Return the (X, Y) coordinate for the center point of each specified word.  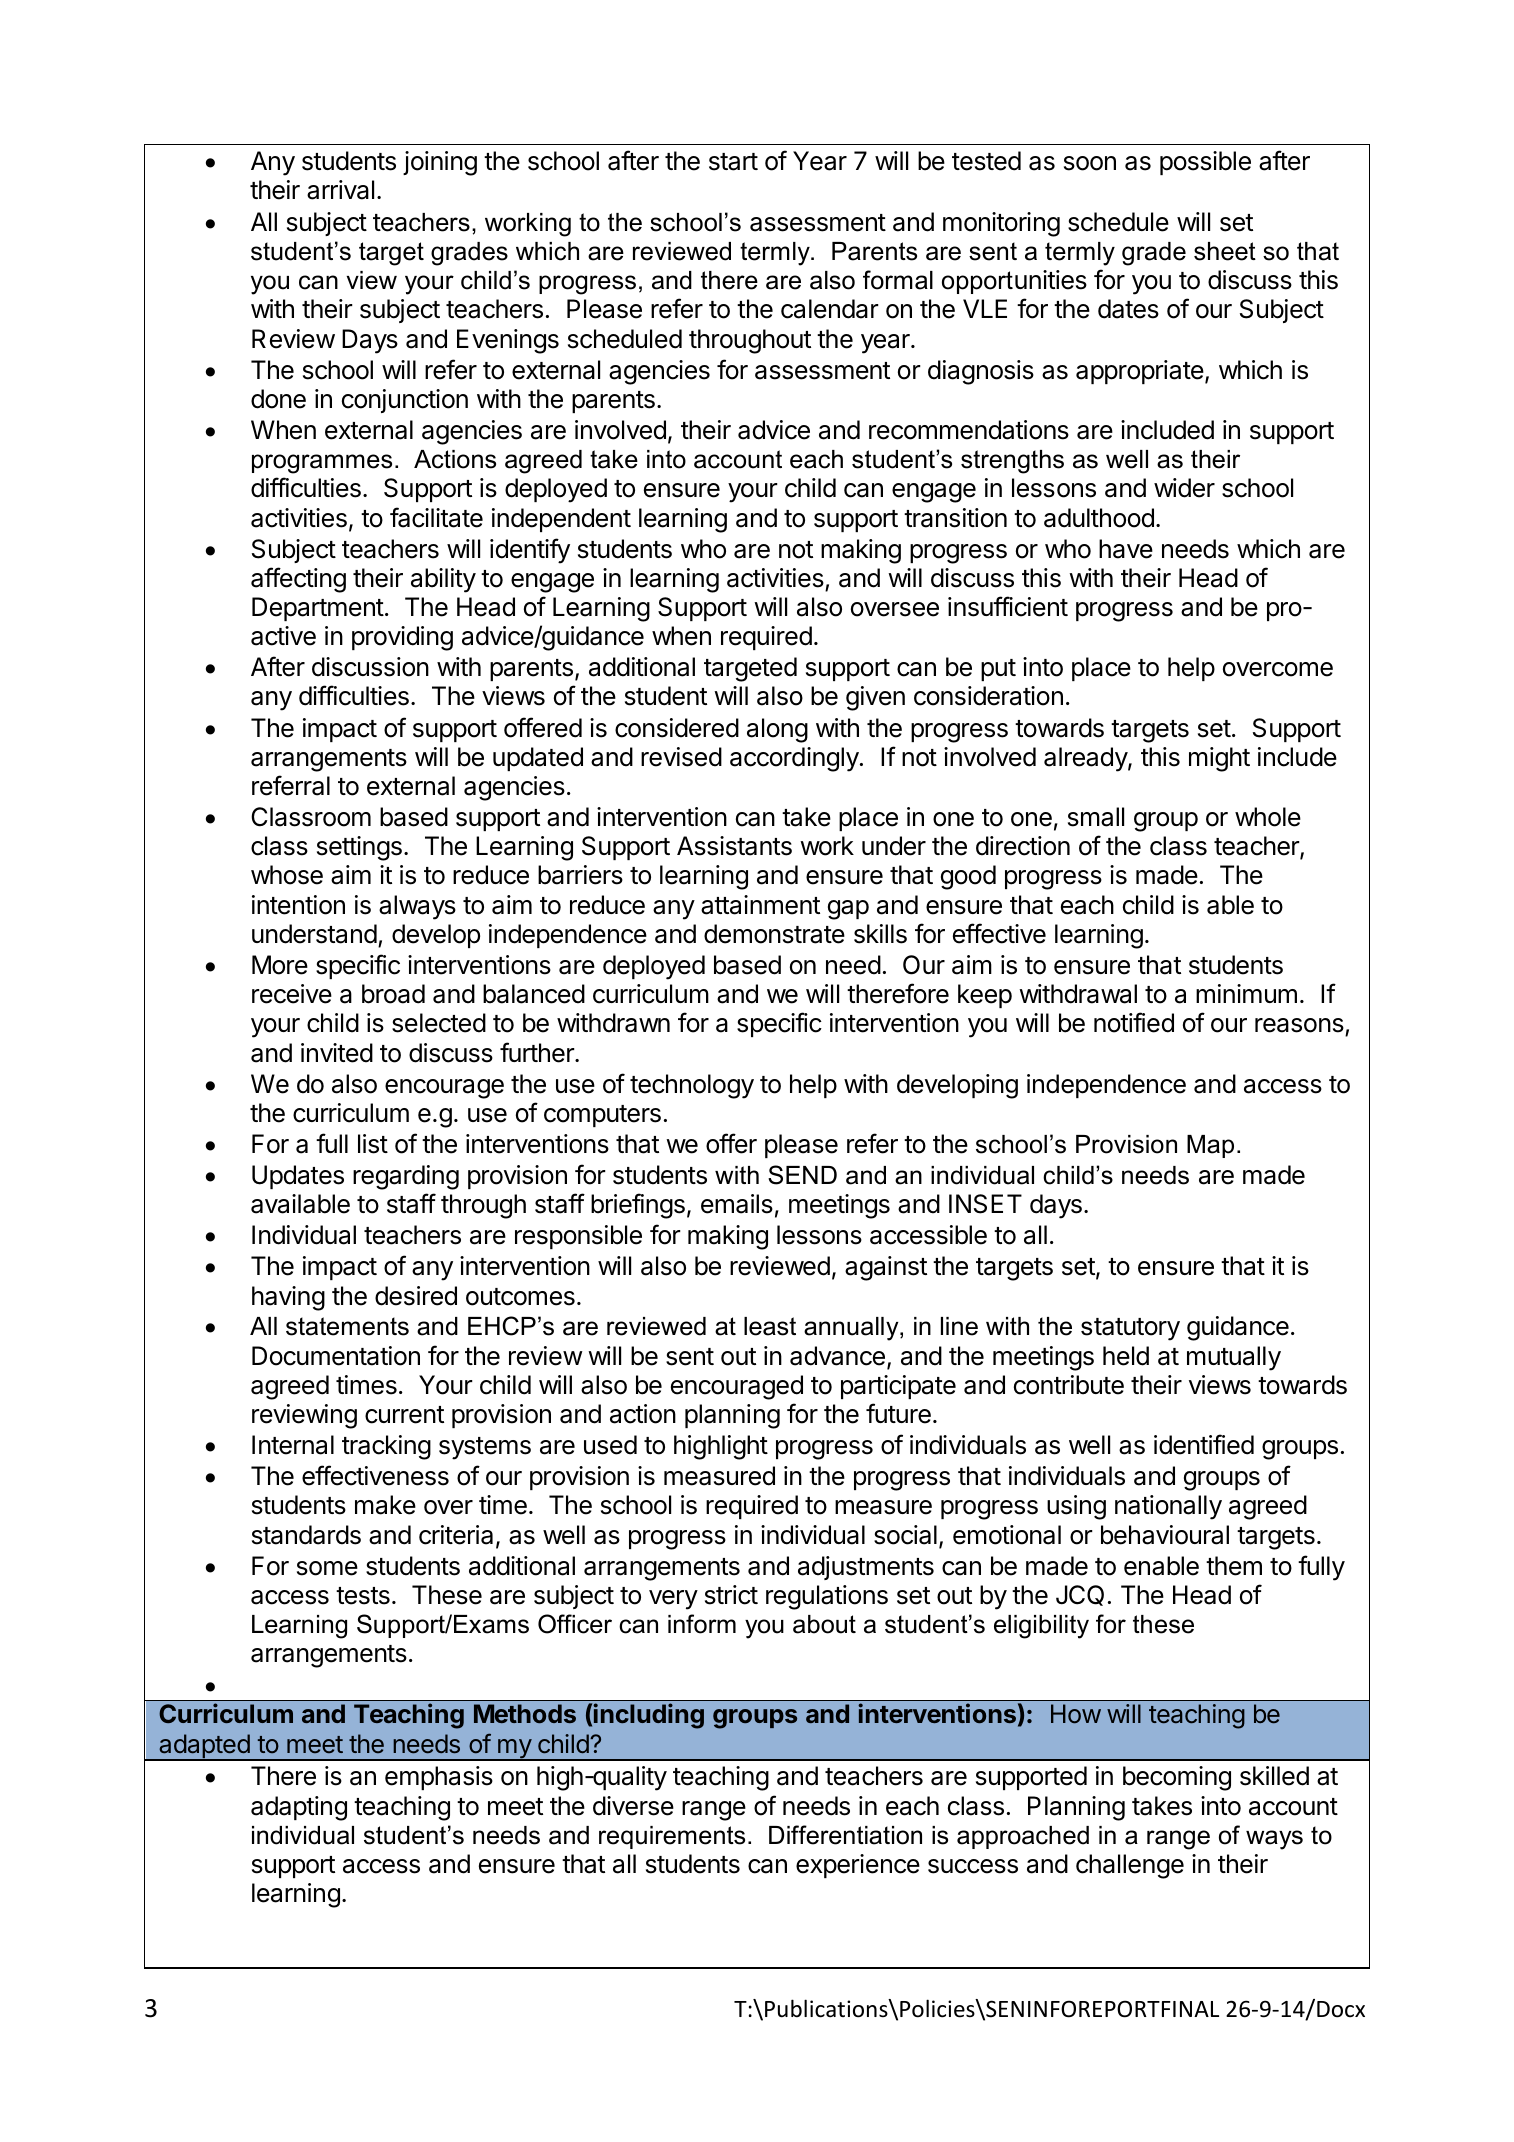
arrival (340, 190)
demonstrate (774, 934)
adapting (299, 1808)
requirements (672, 1837)
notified (1134, 1022)
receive (292, 994)
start (733, 162)
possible (1205, 163)
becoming (1177, 1778)
